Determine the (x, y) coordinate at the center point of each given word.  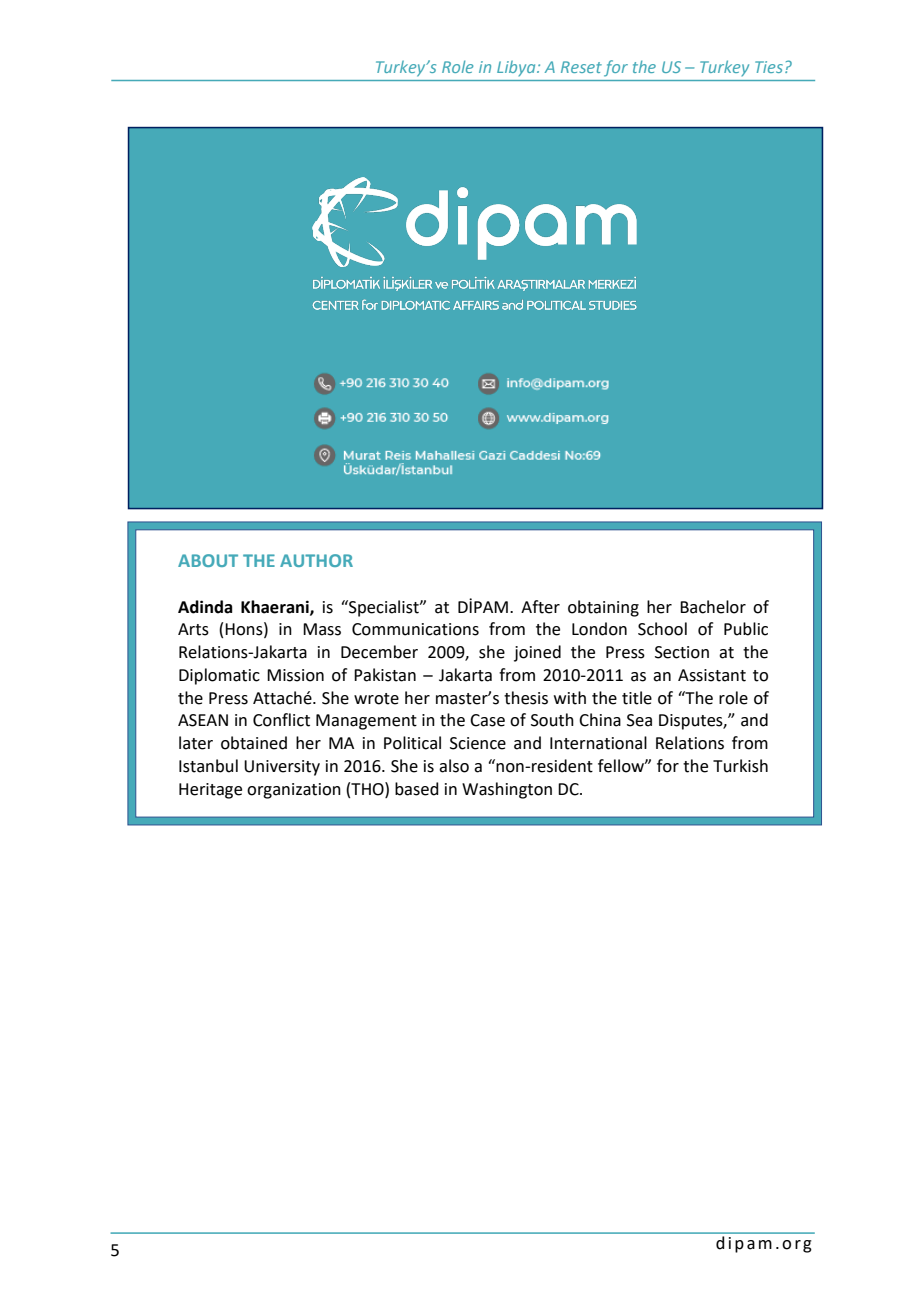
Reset (581, 67)
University (282, 768)
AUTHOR (316, 560)
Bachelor (713, 607)
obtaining (603, 608)
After (540, 607)
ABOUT (208, 560)
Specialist (384, 608)
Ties (769, 67)
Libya (517, 68)
